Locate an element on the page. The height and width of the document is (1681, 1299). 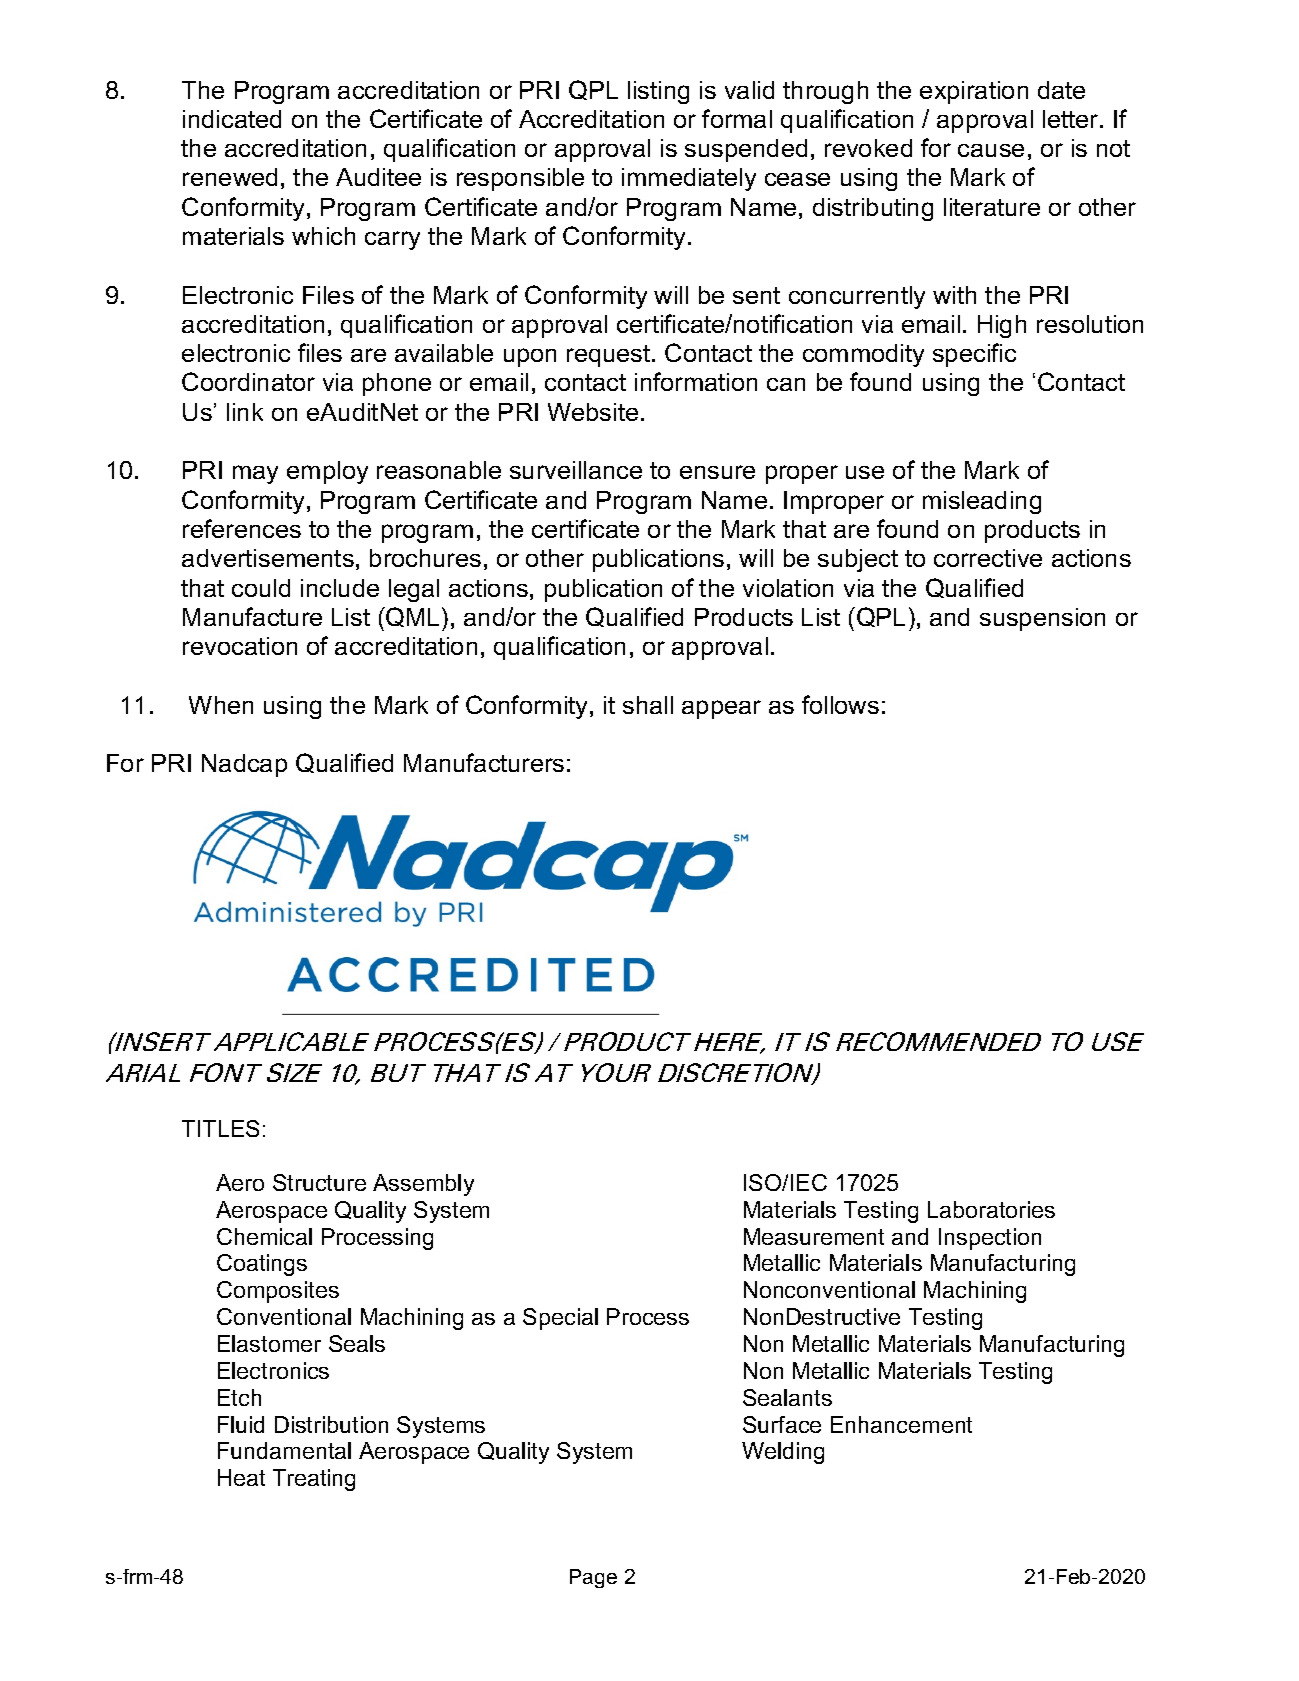
Measurement is located at coordinates (814, 1236).
